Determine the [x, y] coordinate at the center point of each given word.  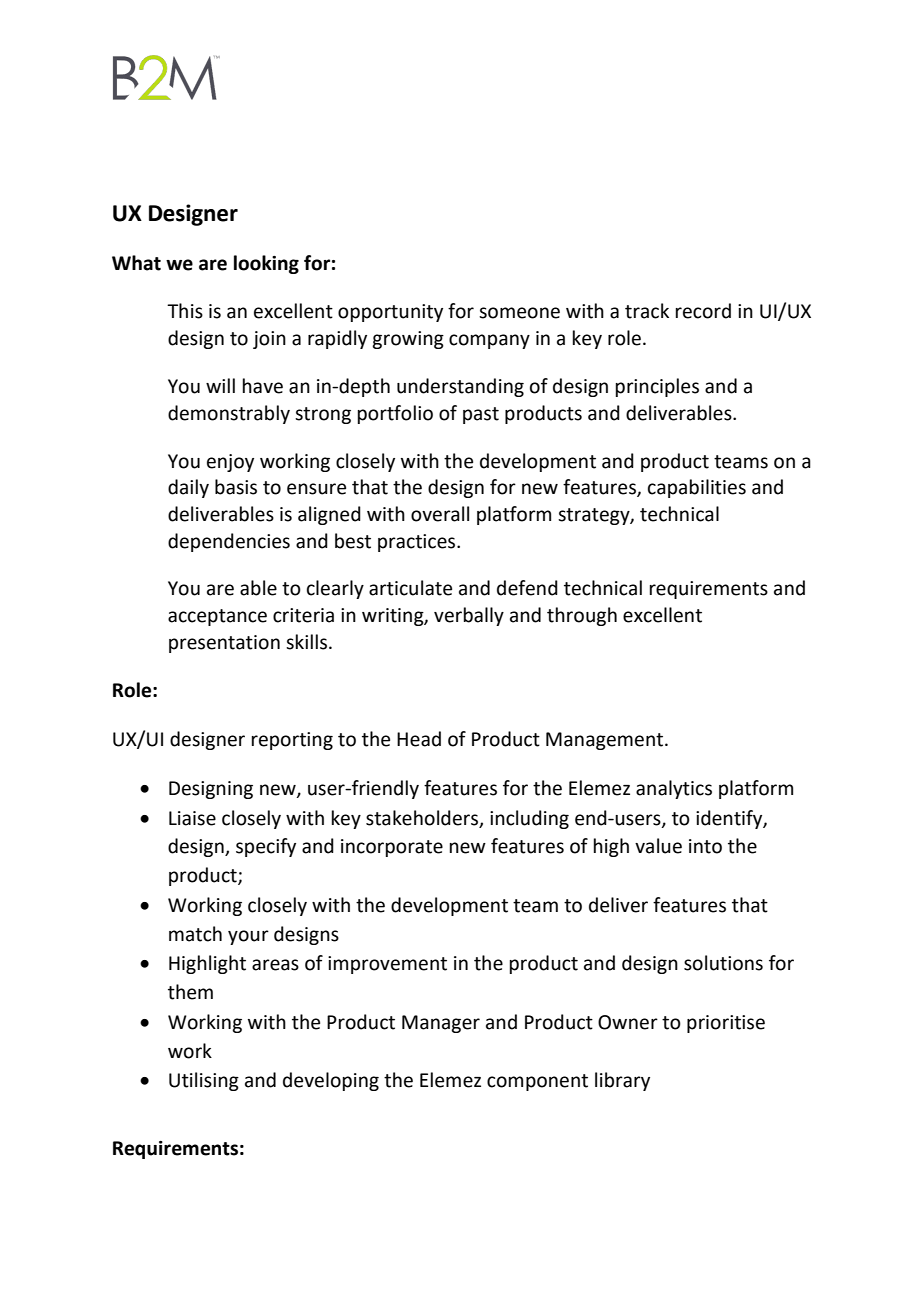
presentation [224, 644]
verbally [469, 616]
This [185, 311]
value [658, 846]
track [647, 311]
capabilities [697, 488]
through [582, 616]
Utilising [204, 1081]
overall [440, 514]
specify [266, 847]
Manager [441, 1024]
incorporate [392, 848]
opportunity [390, 313]
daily [188, 488]
